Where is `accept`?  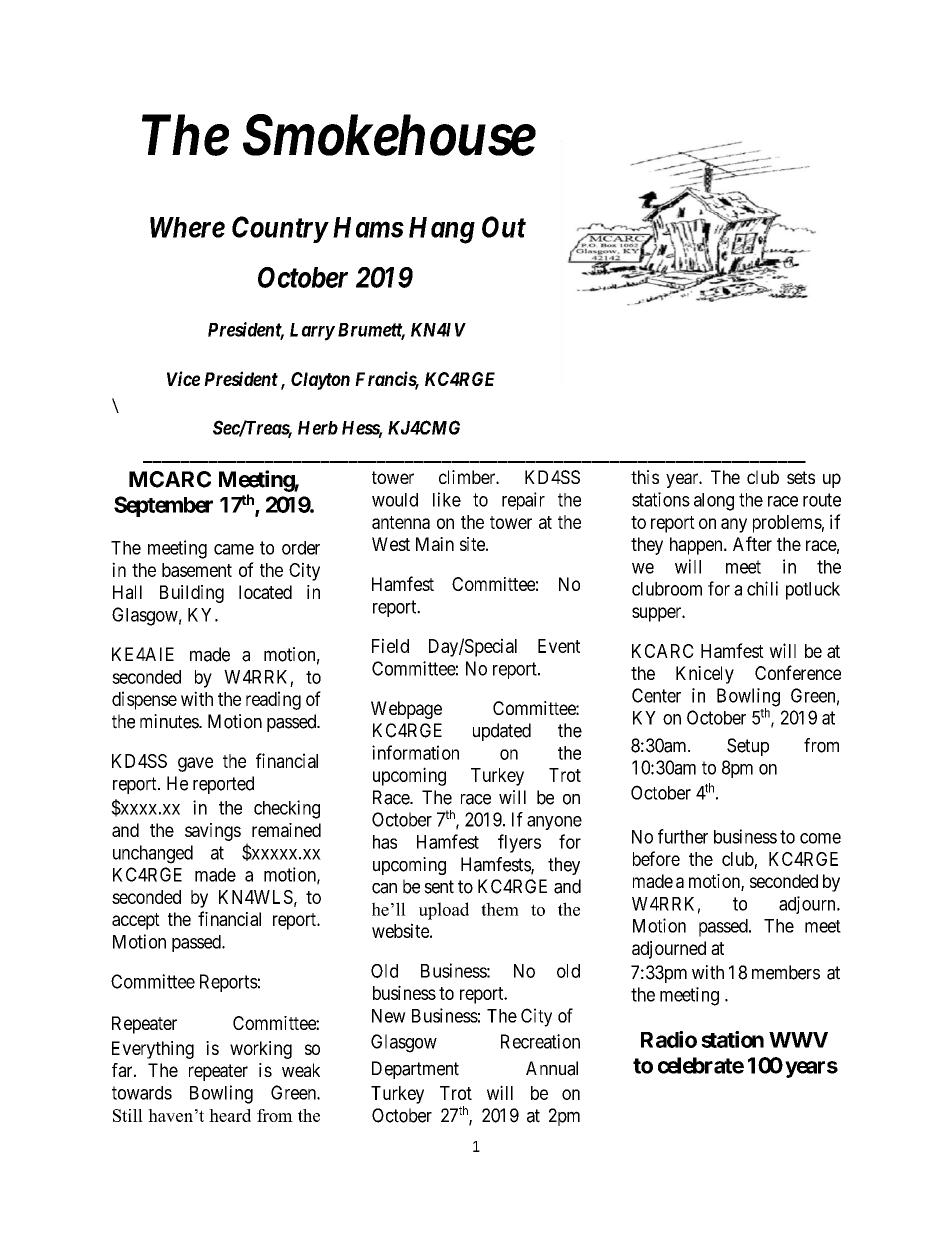 accept is located at coordinates (136, 921).
